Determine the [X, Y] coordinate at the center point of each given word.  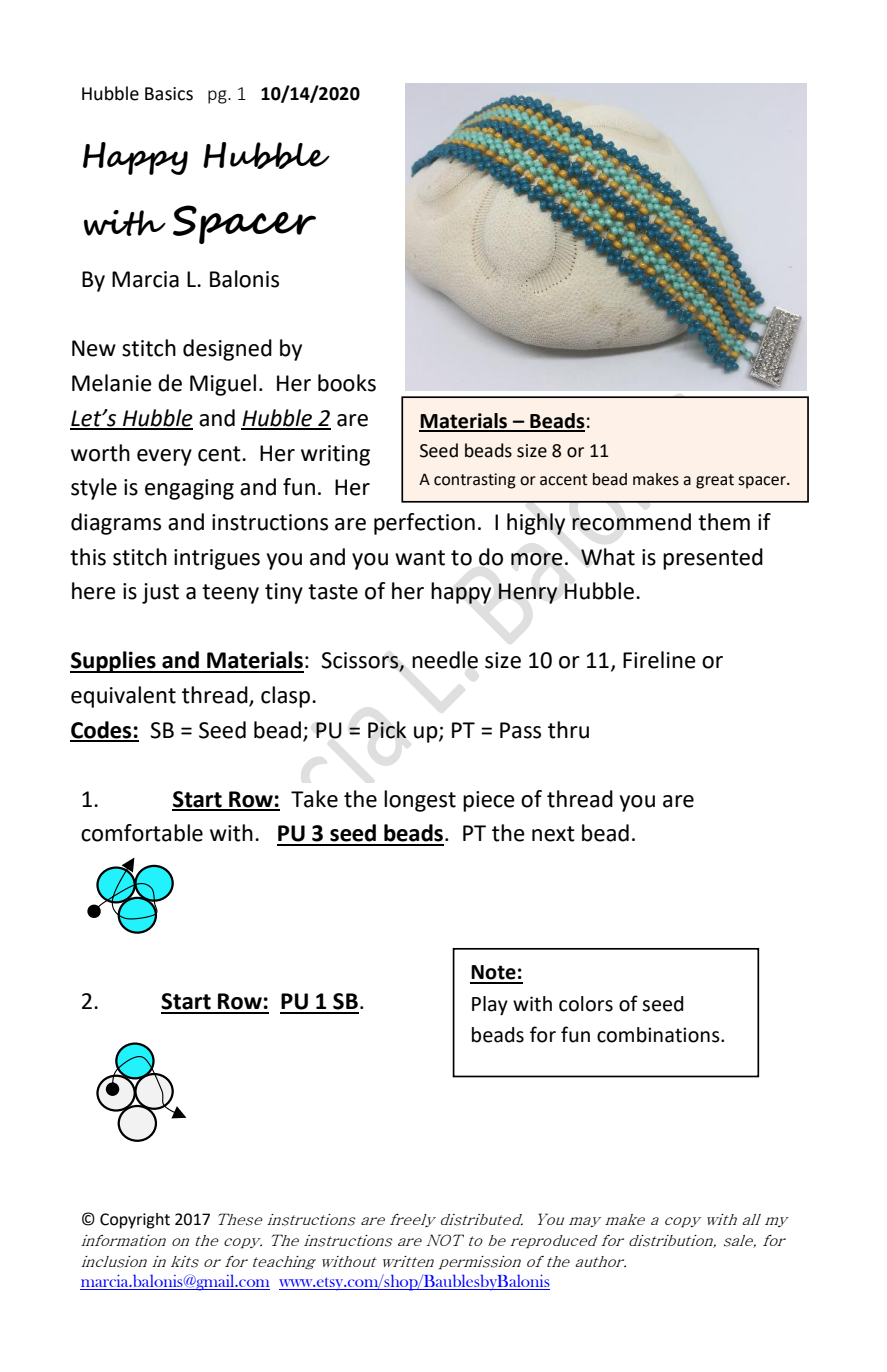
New [94, 348]
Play [490, 1005]
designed [227, 350]
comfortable [142, 833]
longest [420, 801]
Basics [169, 94]
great [715, 481]
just [160, 593]
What [608, 557]
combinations [659, 1035]
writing [335, 455]
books [347, 383]
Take [314, 799]
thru [568, 730]
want [420, 558]
